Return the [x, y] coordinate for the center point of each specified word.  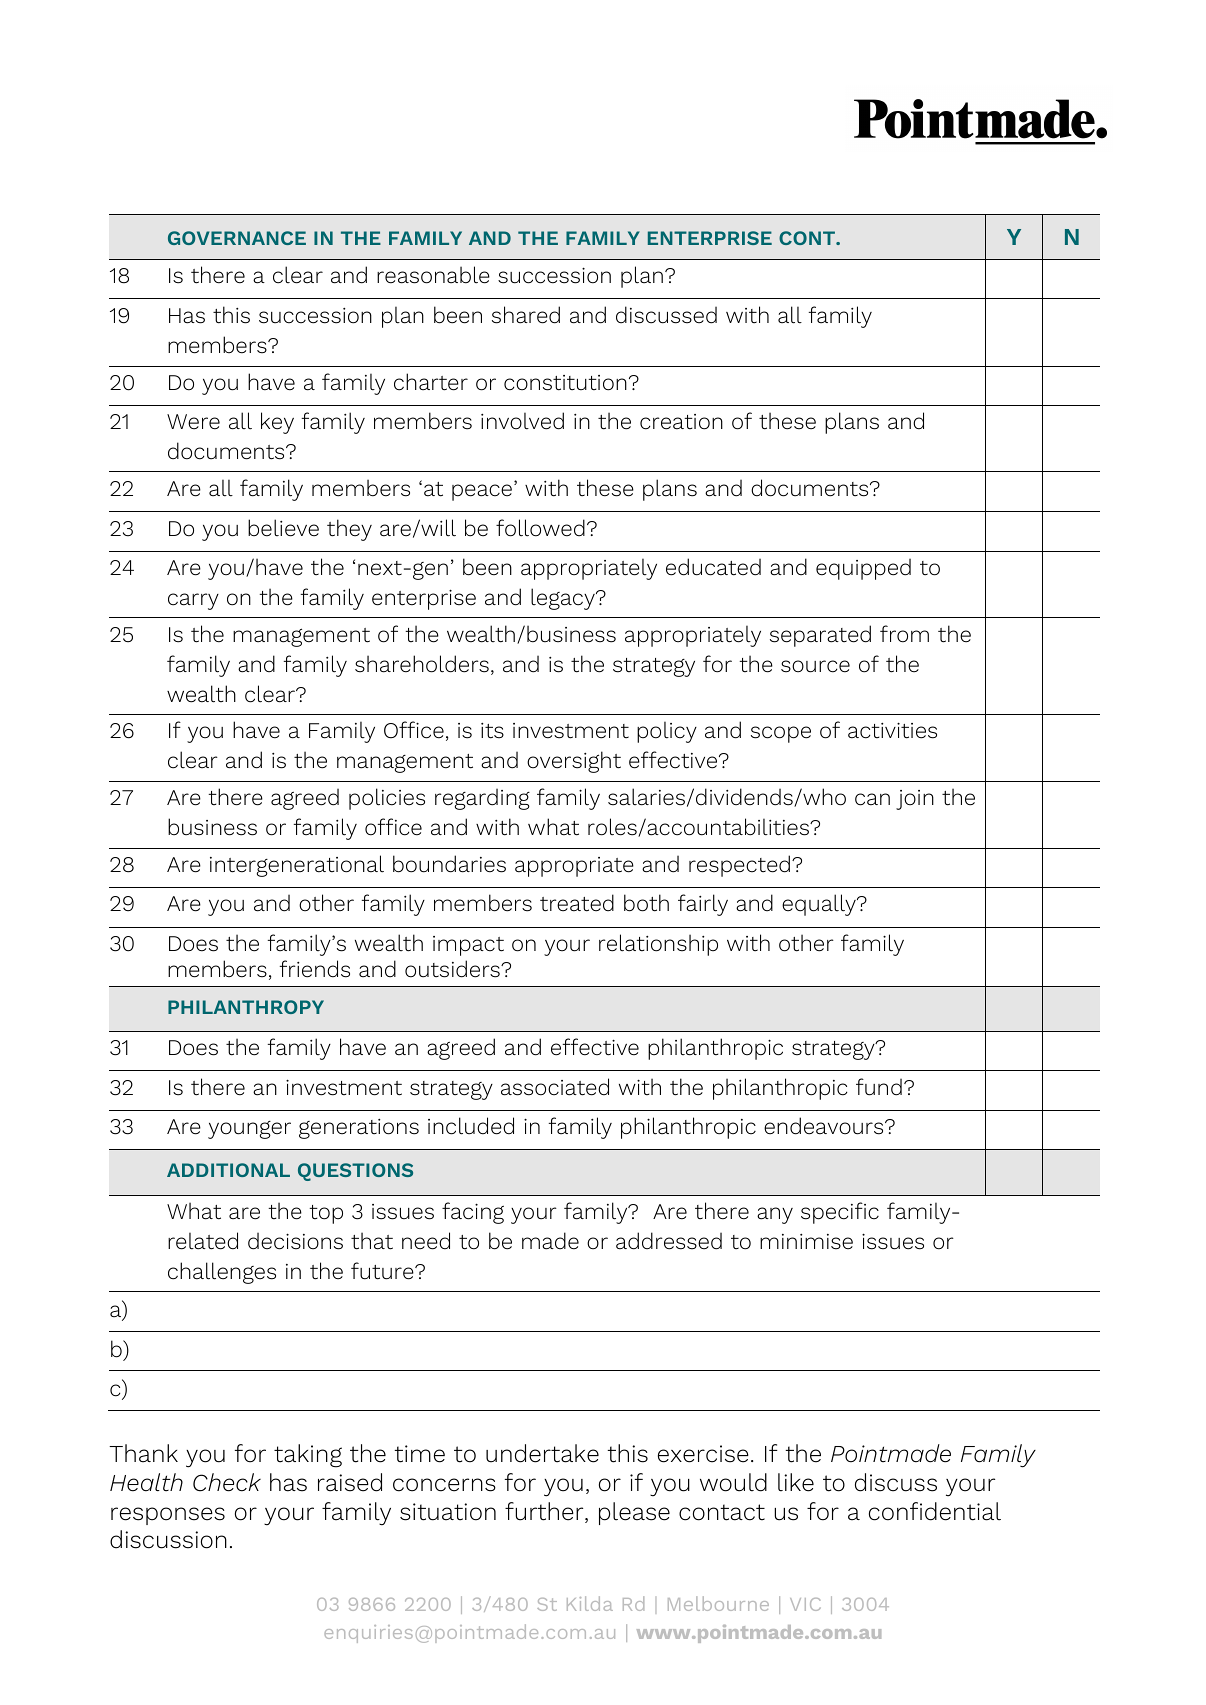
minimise [806, 1242]
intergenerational [297, 866]
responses [168, 1516]
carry [193, 601]
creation [681, 422]
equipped [863, 569]
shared [526, 315]
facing [473, 1213]
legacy [564, 599]
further [545, 1512]
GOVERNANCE [237, 238]
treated [577, 903]
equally [820, 905]
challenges [222, 1273]
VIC [805, 1604]
